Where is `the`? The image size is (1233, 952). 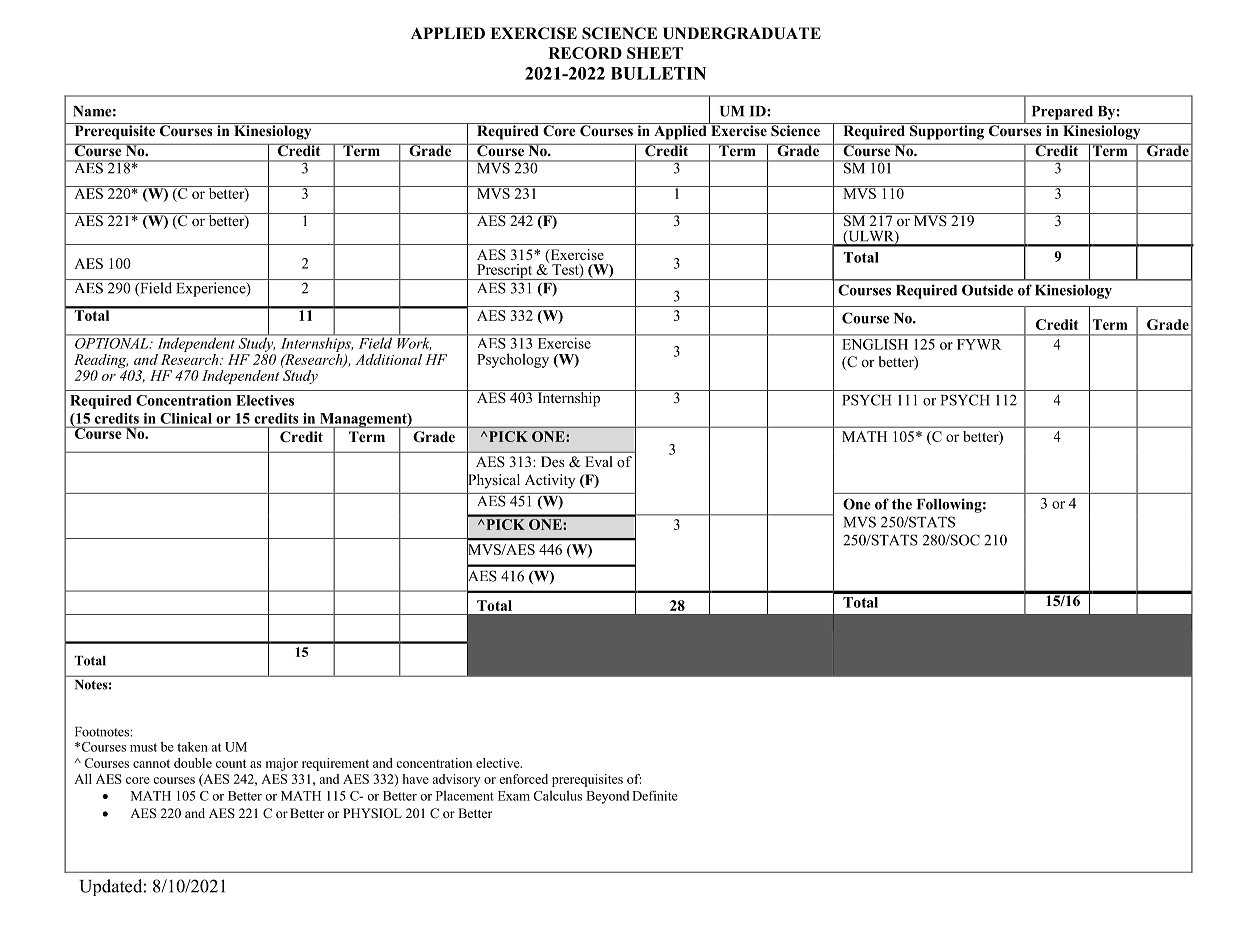
the is located at coordinates (902, 504).
